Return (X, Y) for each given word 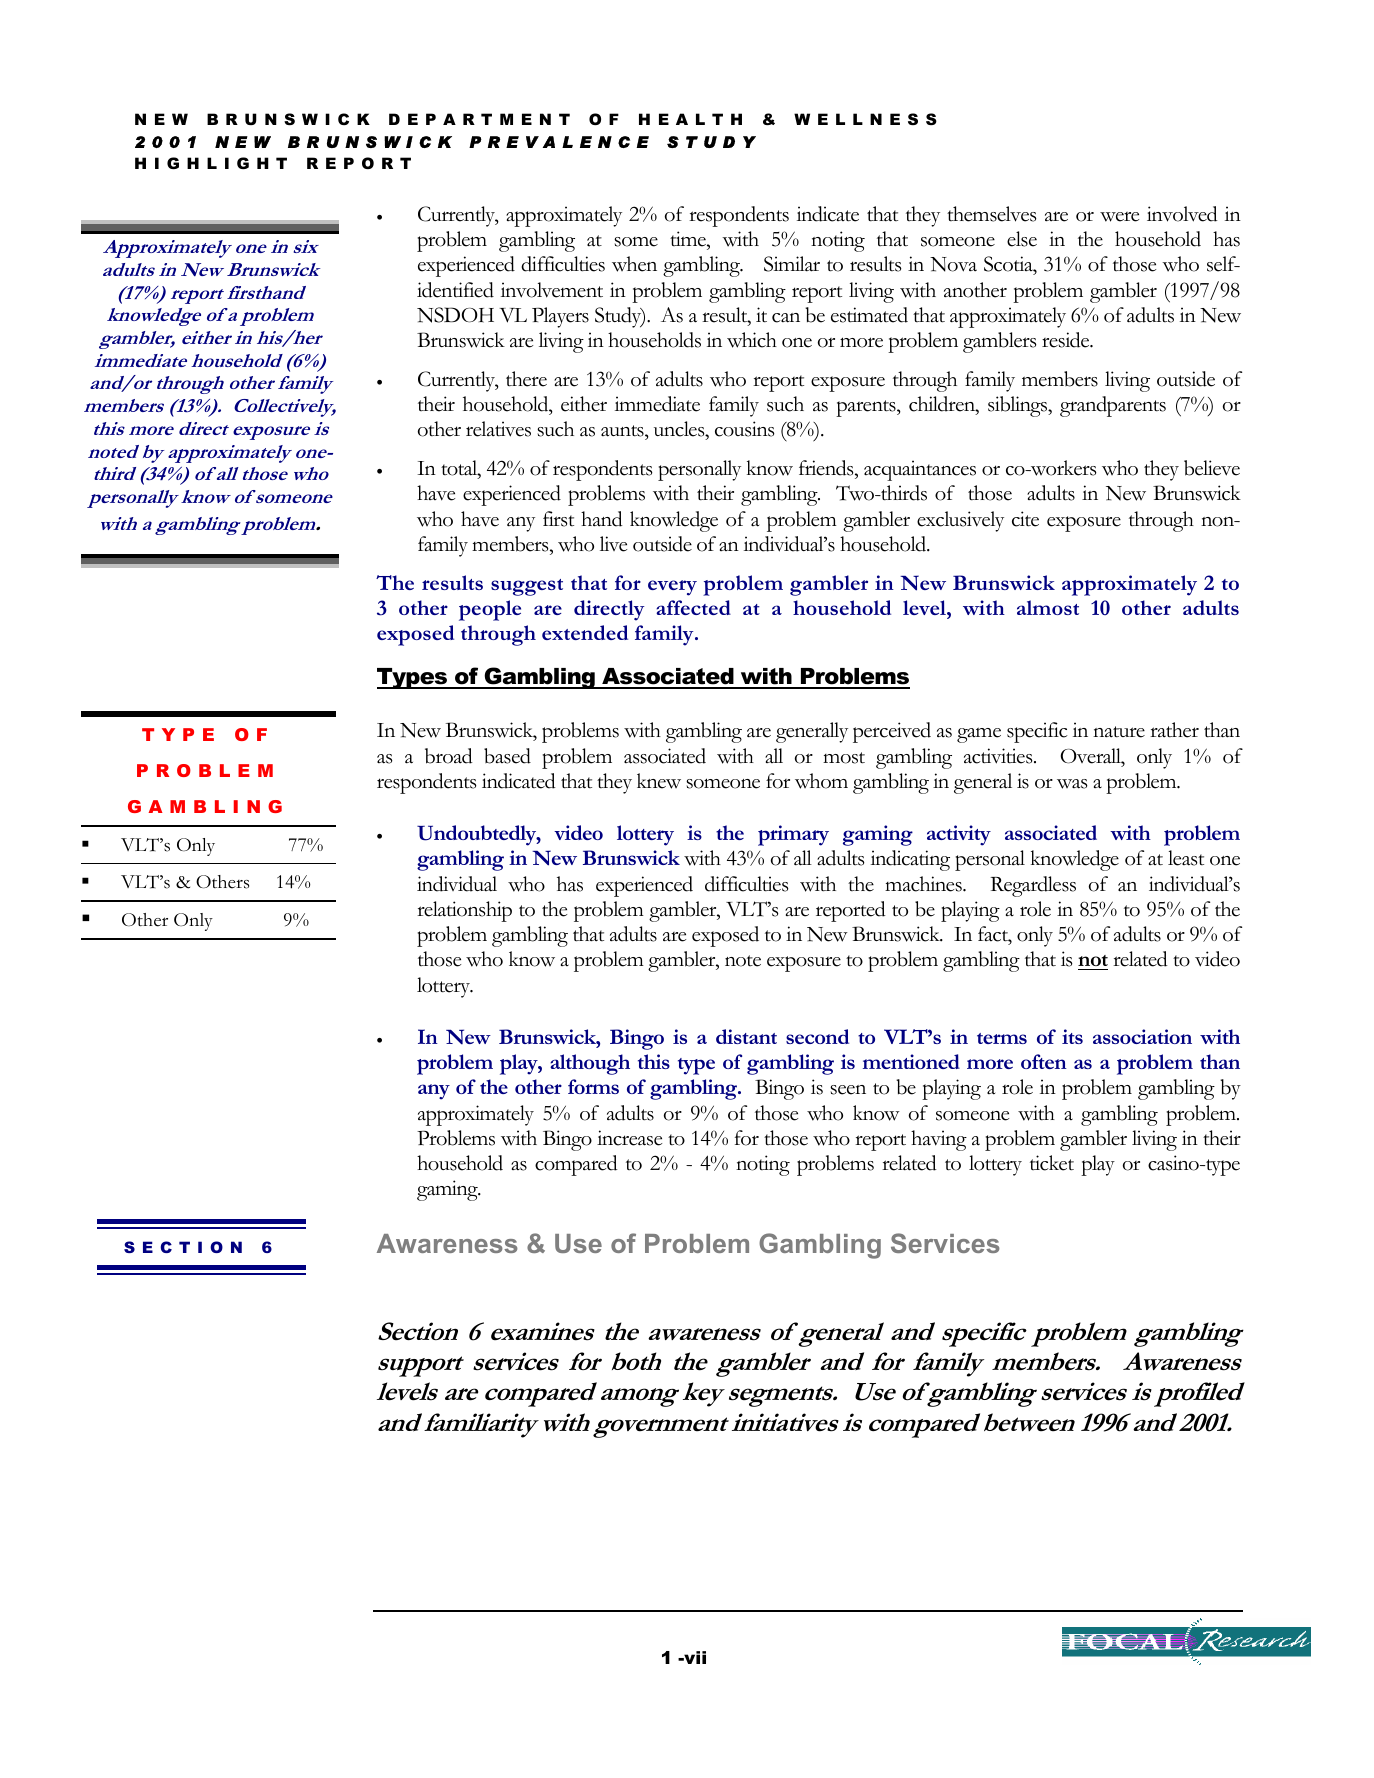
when (634, 264)
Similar (792, 264)
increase (629, 1138)
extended (585, 632)
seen (848, 1090)
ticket (1052, 1163)
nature (1119, 732)
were (1119, 217)
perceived (892, 732)
